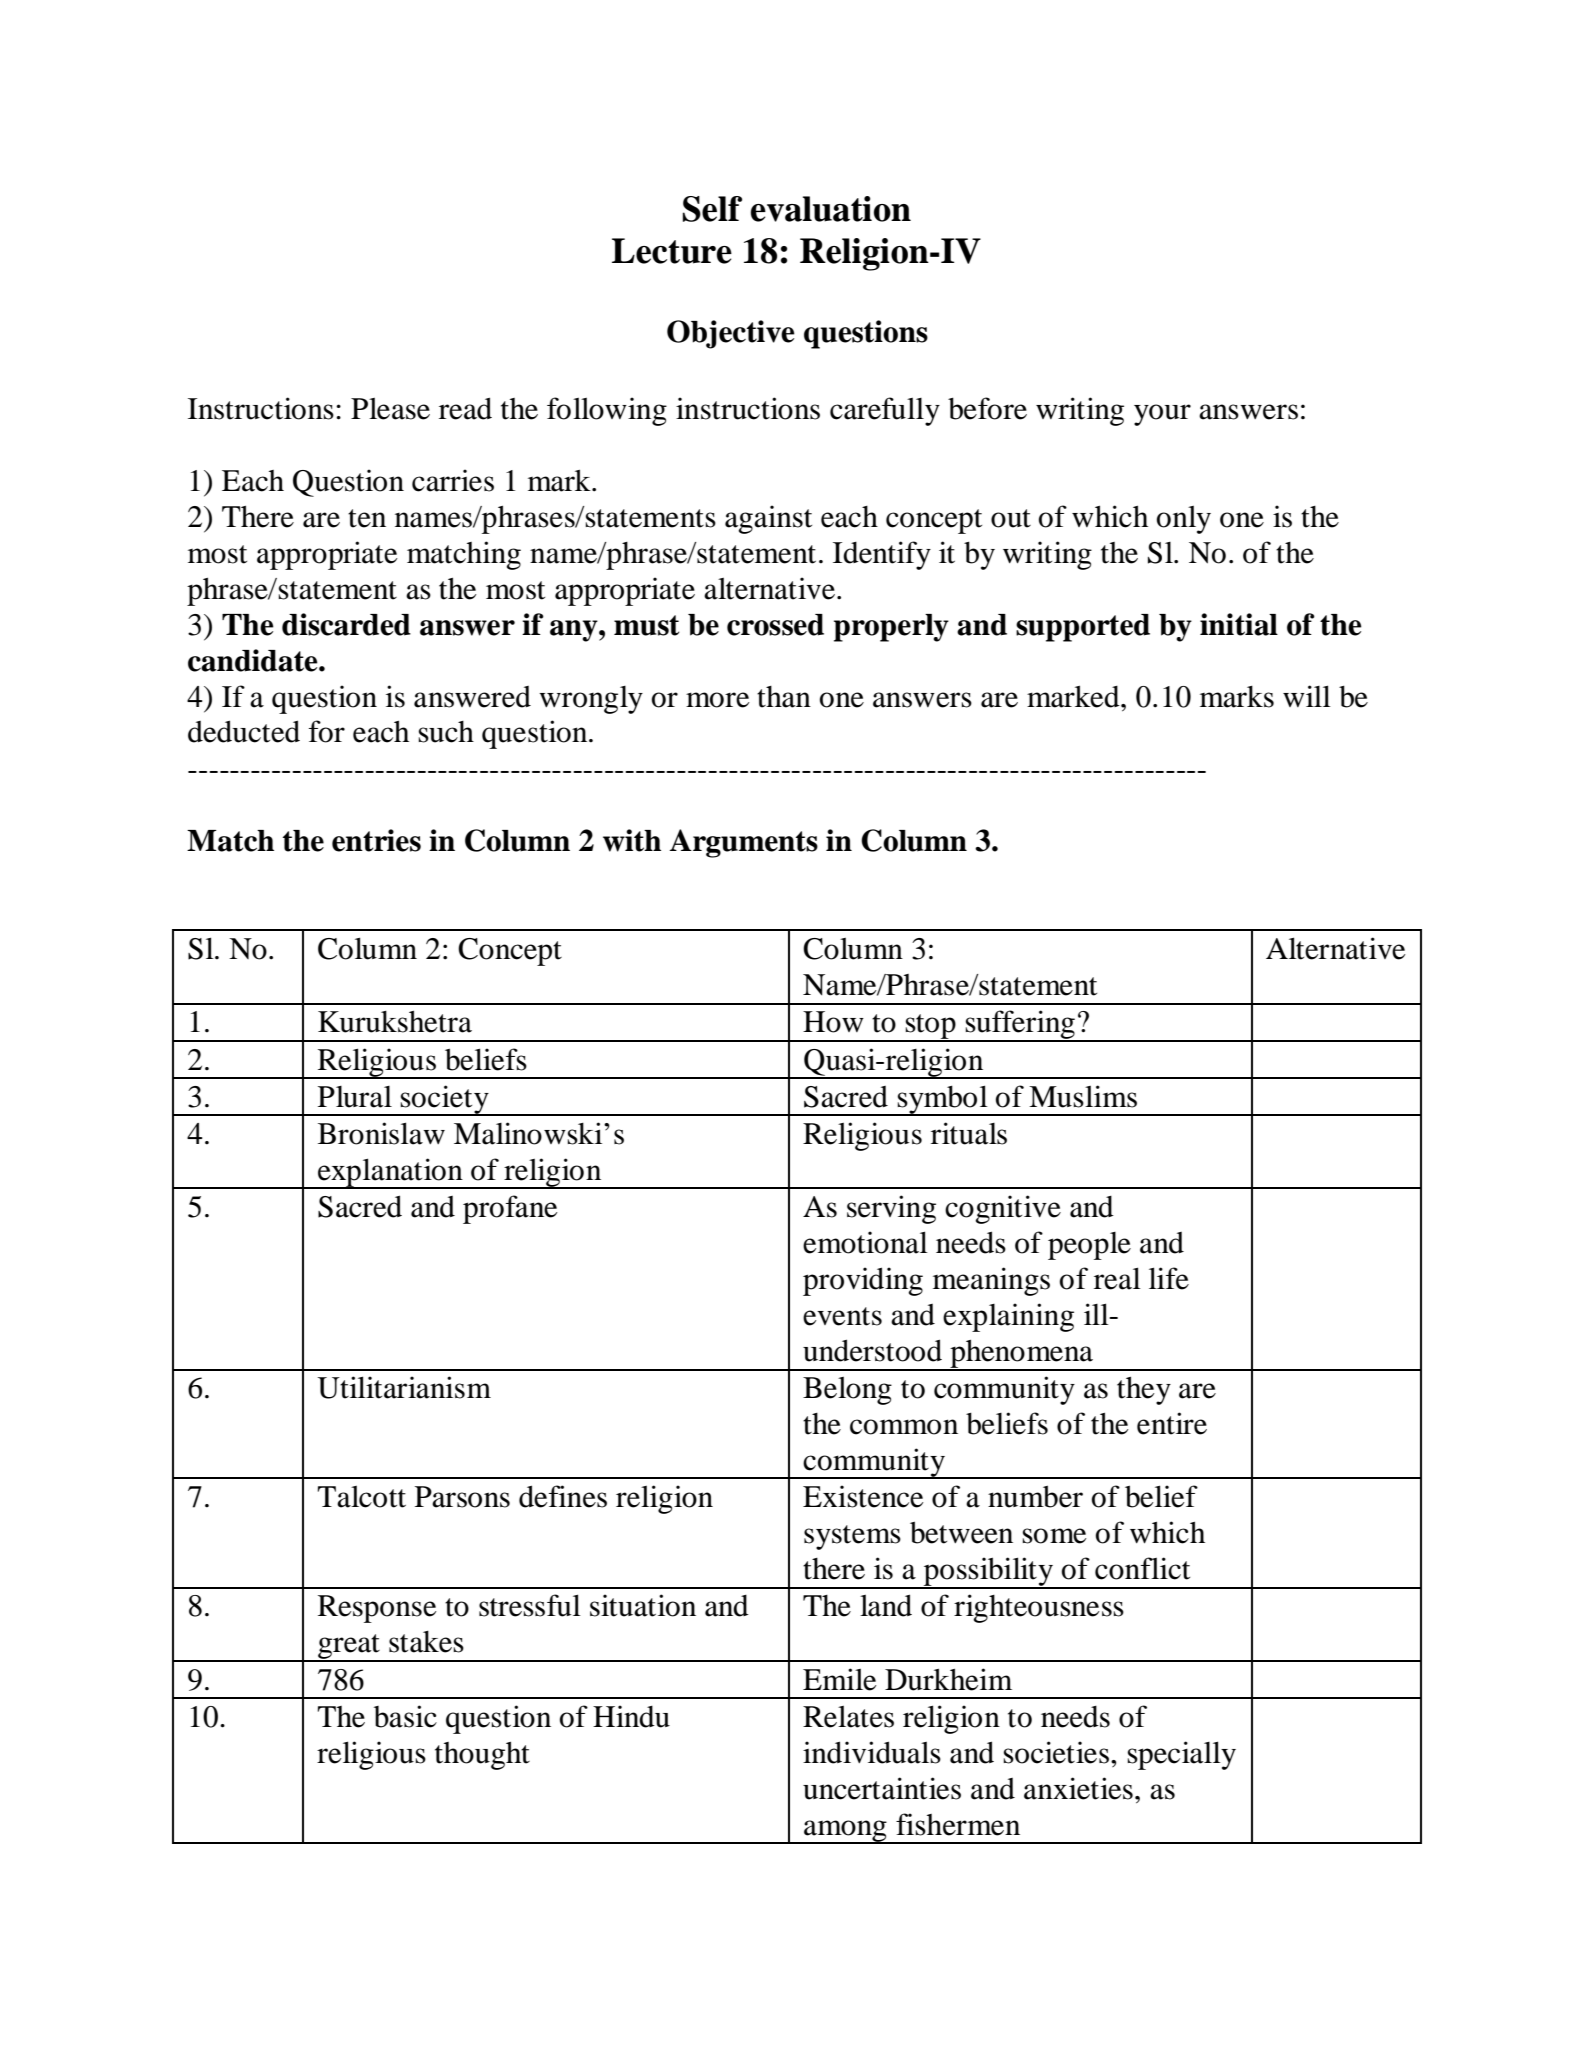 The width and height of the image is (1594, 2062). I want to click on Kurukshetra, so click(395, 1022).
